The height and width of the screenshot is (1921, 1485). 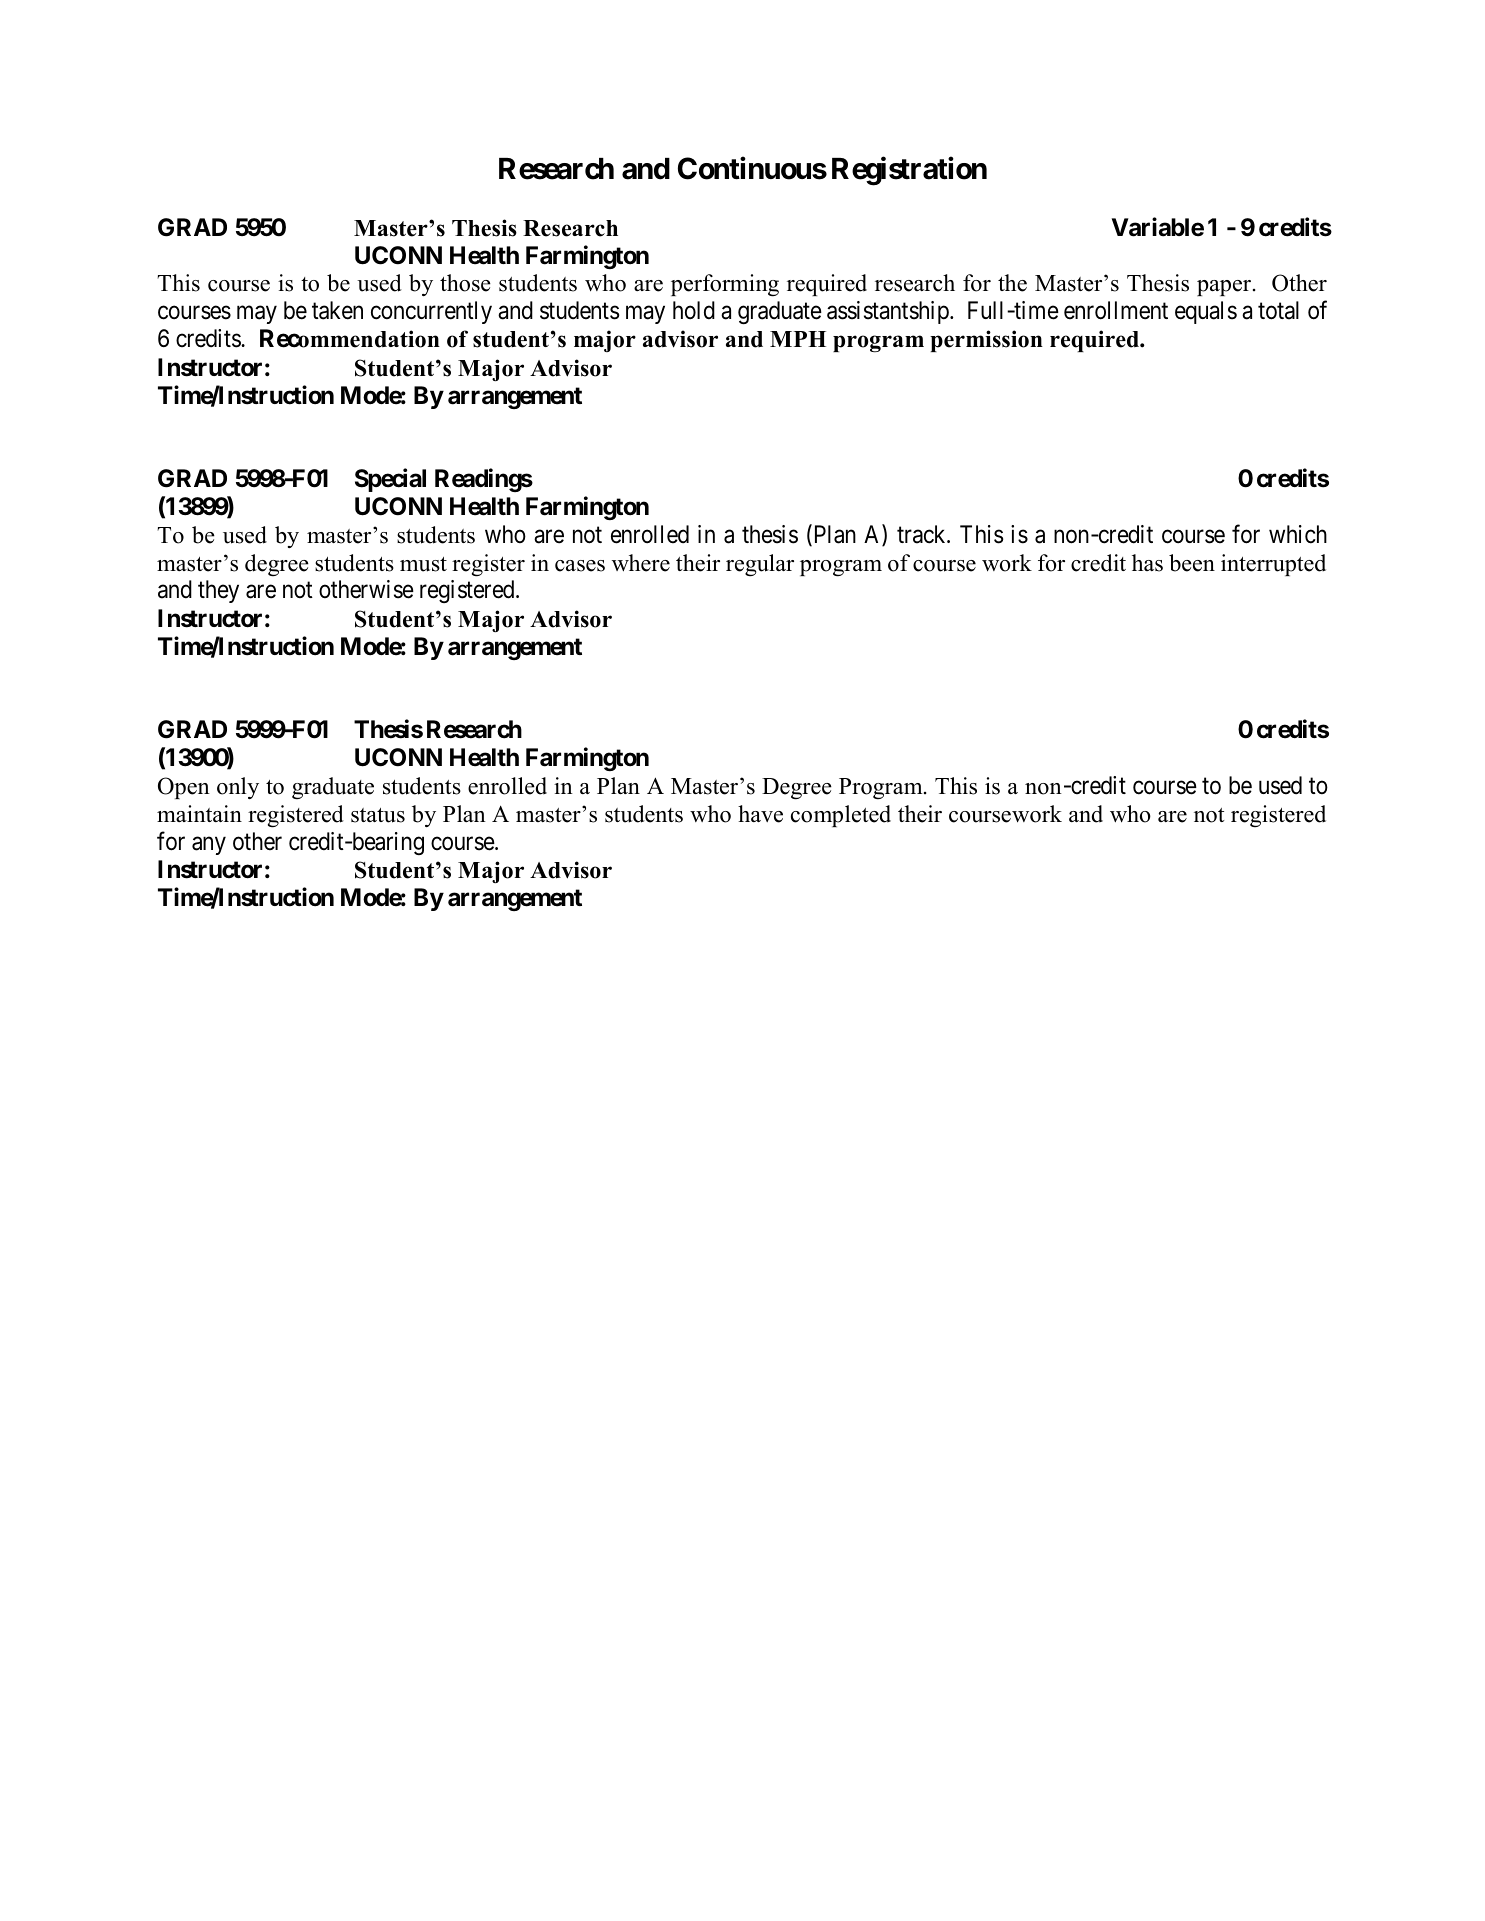 I want to click on Special, so click(x=390, y=480).
